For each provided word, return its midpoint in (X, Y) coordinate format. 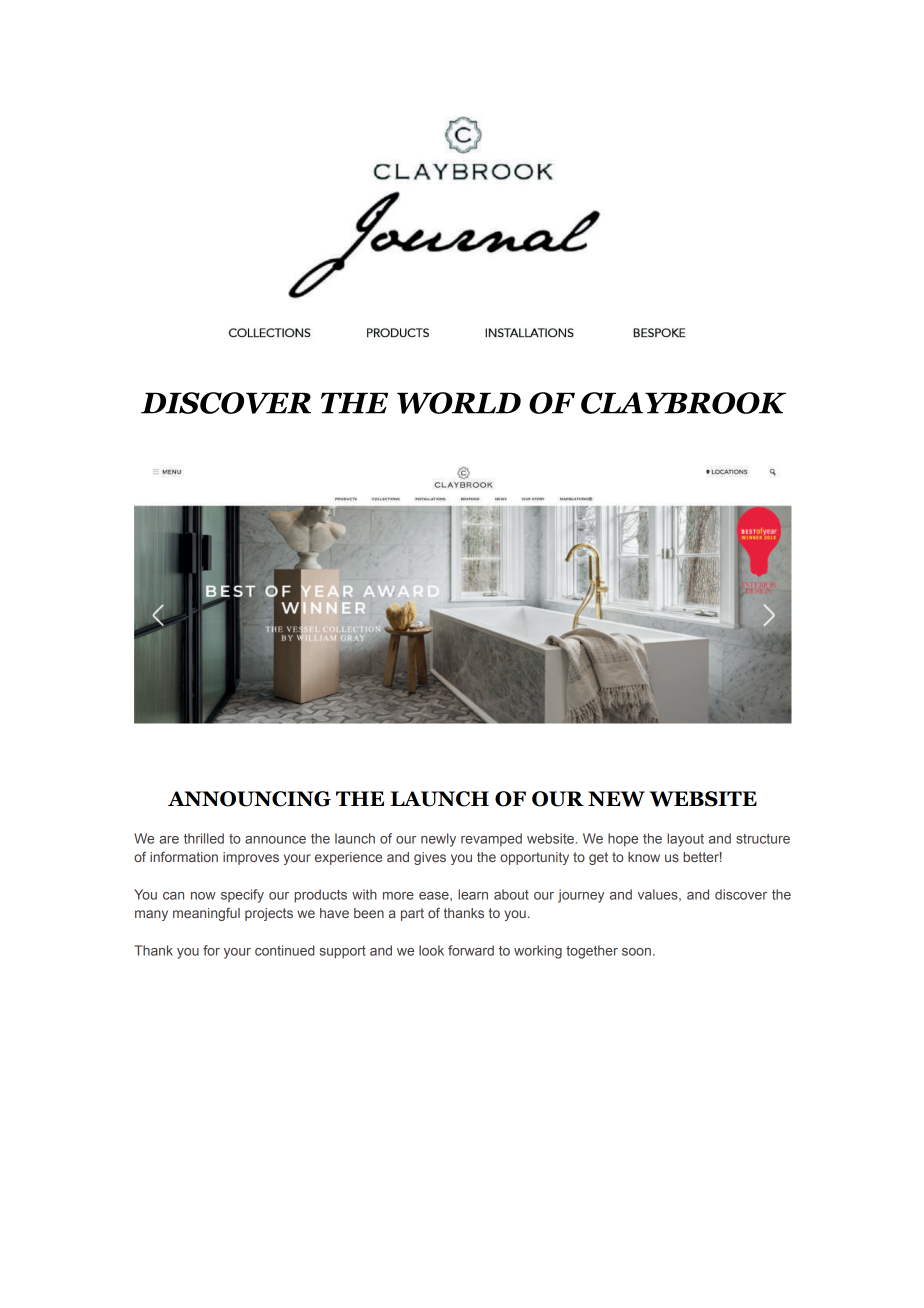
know (644, 857)
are (169, 840)
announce (275, 840)
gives (430, 858)
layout (685, 840)
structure (763, 839)
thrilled (204, 838)
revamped (491, 840)
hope (623, 840)
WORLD (459, 403)
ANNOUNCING (249, 799)
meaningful (206, 914)
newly (438, 840)
